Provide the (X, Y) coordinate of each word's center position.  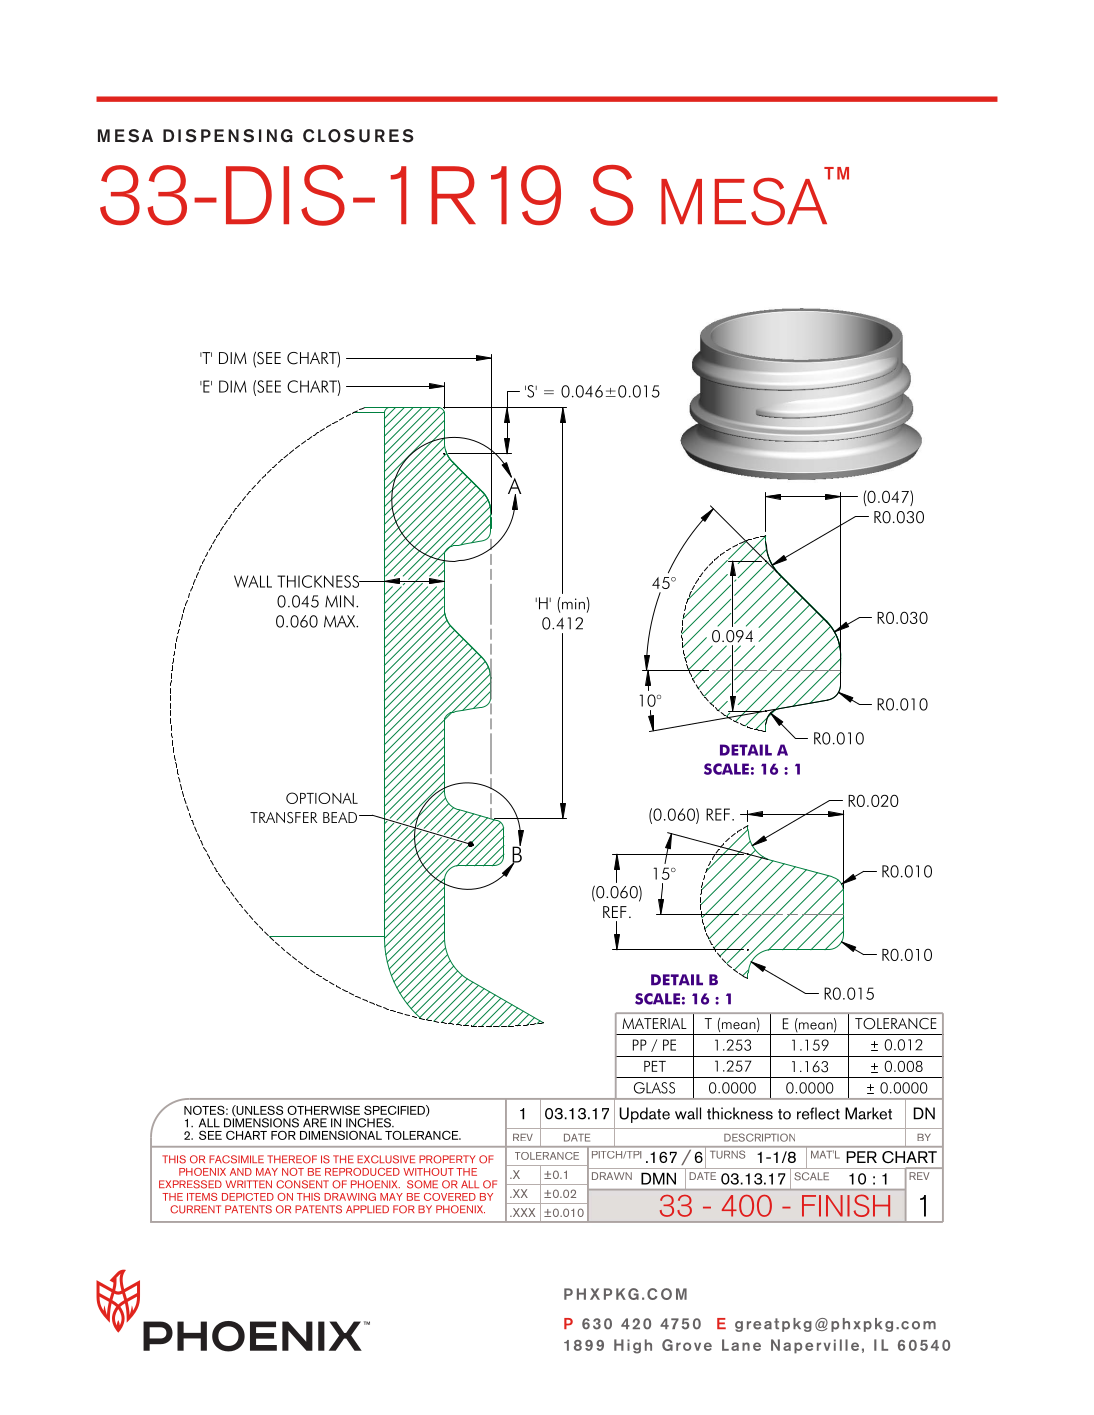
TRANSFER (283, 818)
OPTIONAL (322, 798)
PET (655, 1066)
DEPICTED (248, 1197)
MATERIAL (654, 1023)
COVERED (450, 1197)
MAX (341, 621)
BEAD (340, 817)
